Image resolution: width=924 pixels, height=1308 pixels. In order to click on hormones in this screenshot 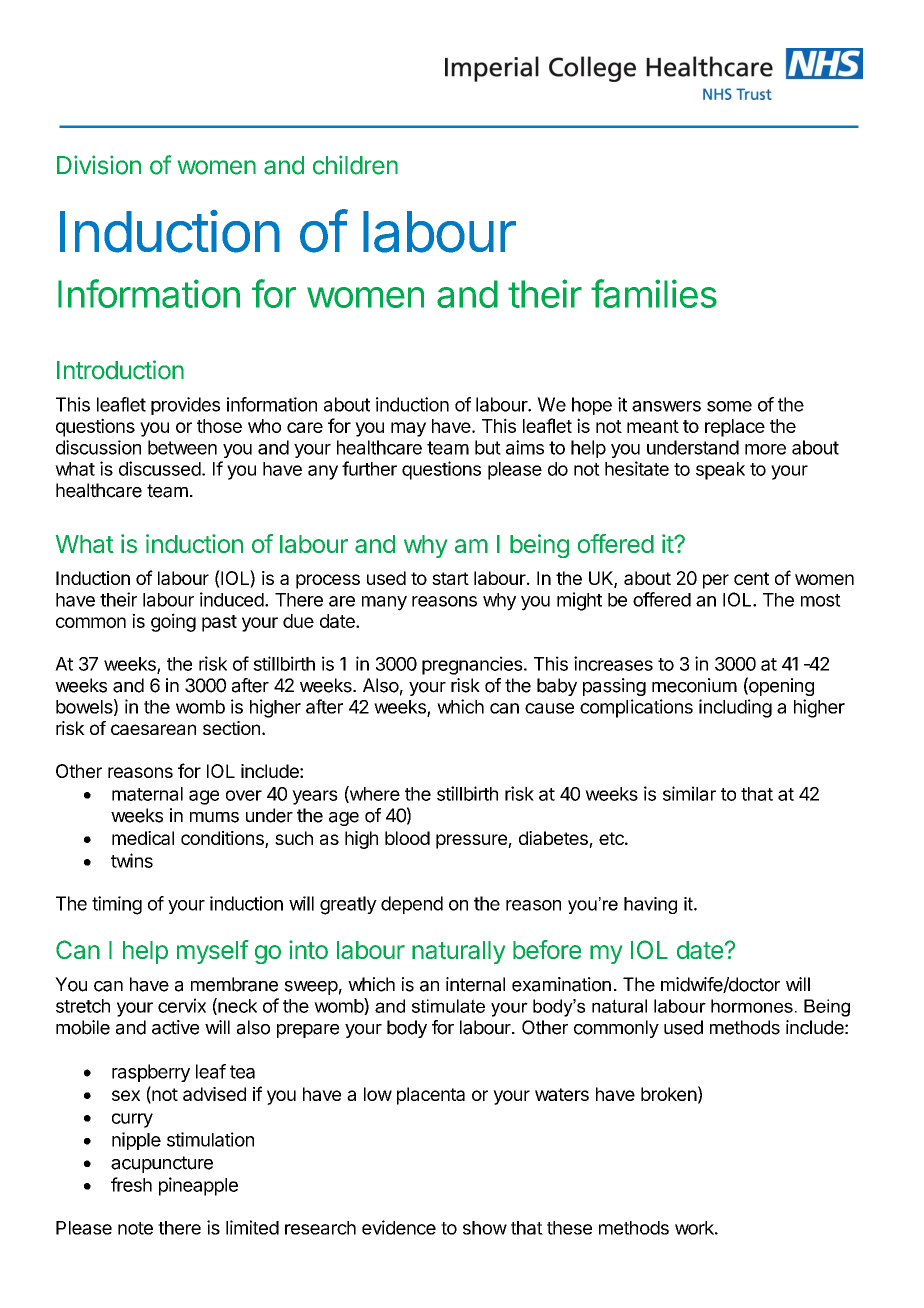, I will do `click(752, 1006)`.
